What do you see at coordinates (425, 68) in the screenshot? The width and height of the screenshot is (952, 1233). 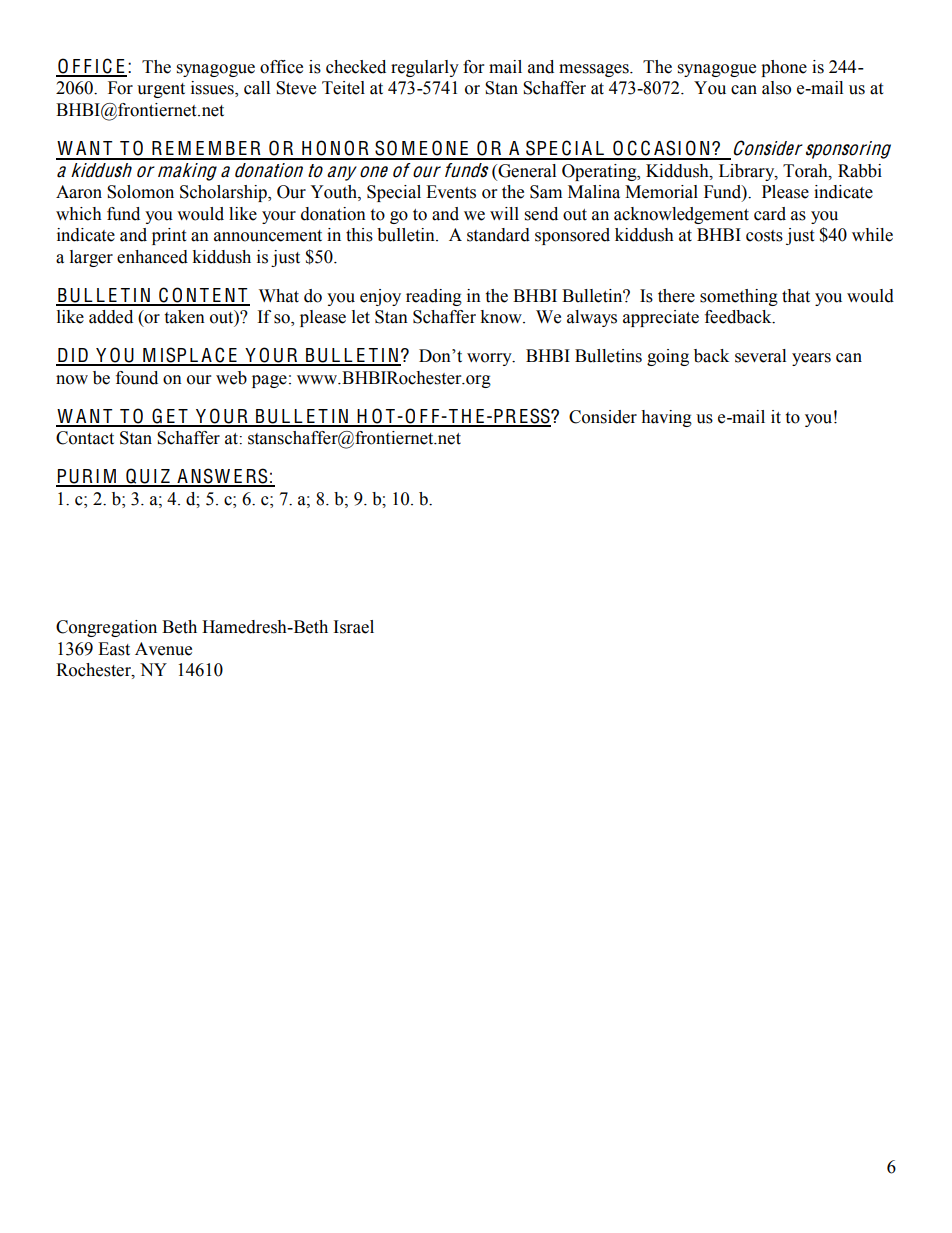 I see `regularly` at bounding box center [425, 68].
